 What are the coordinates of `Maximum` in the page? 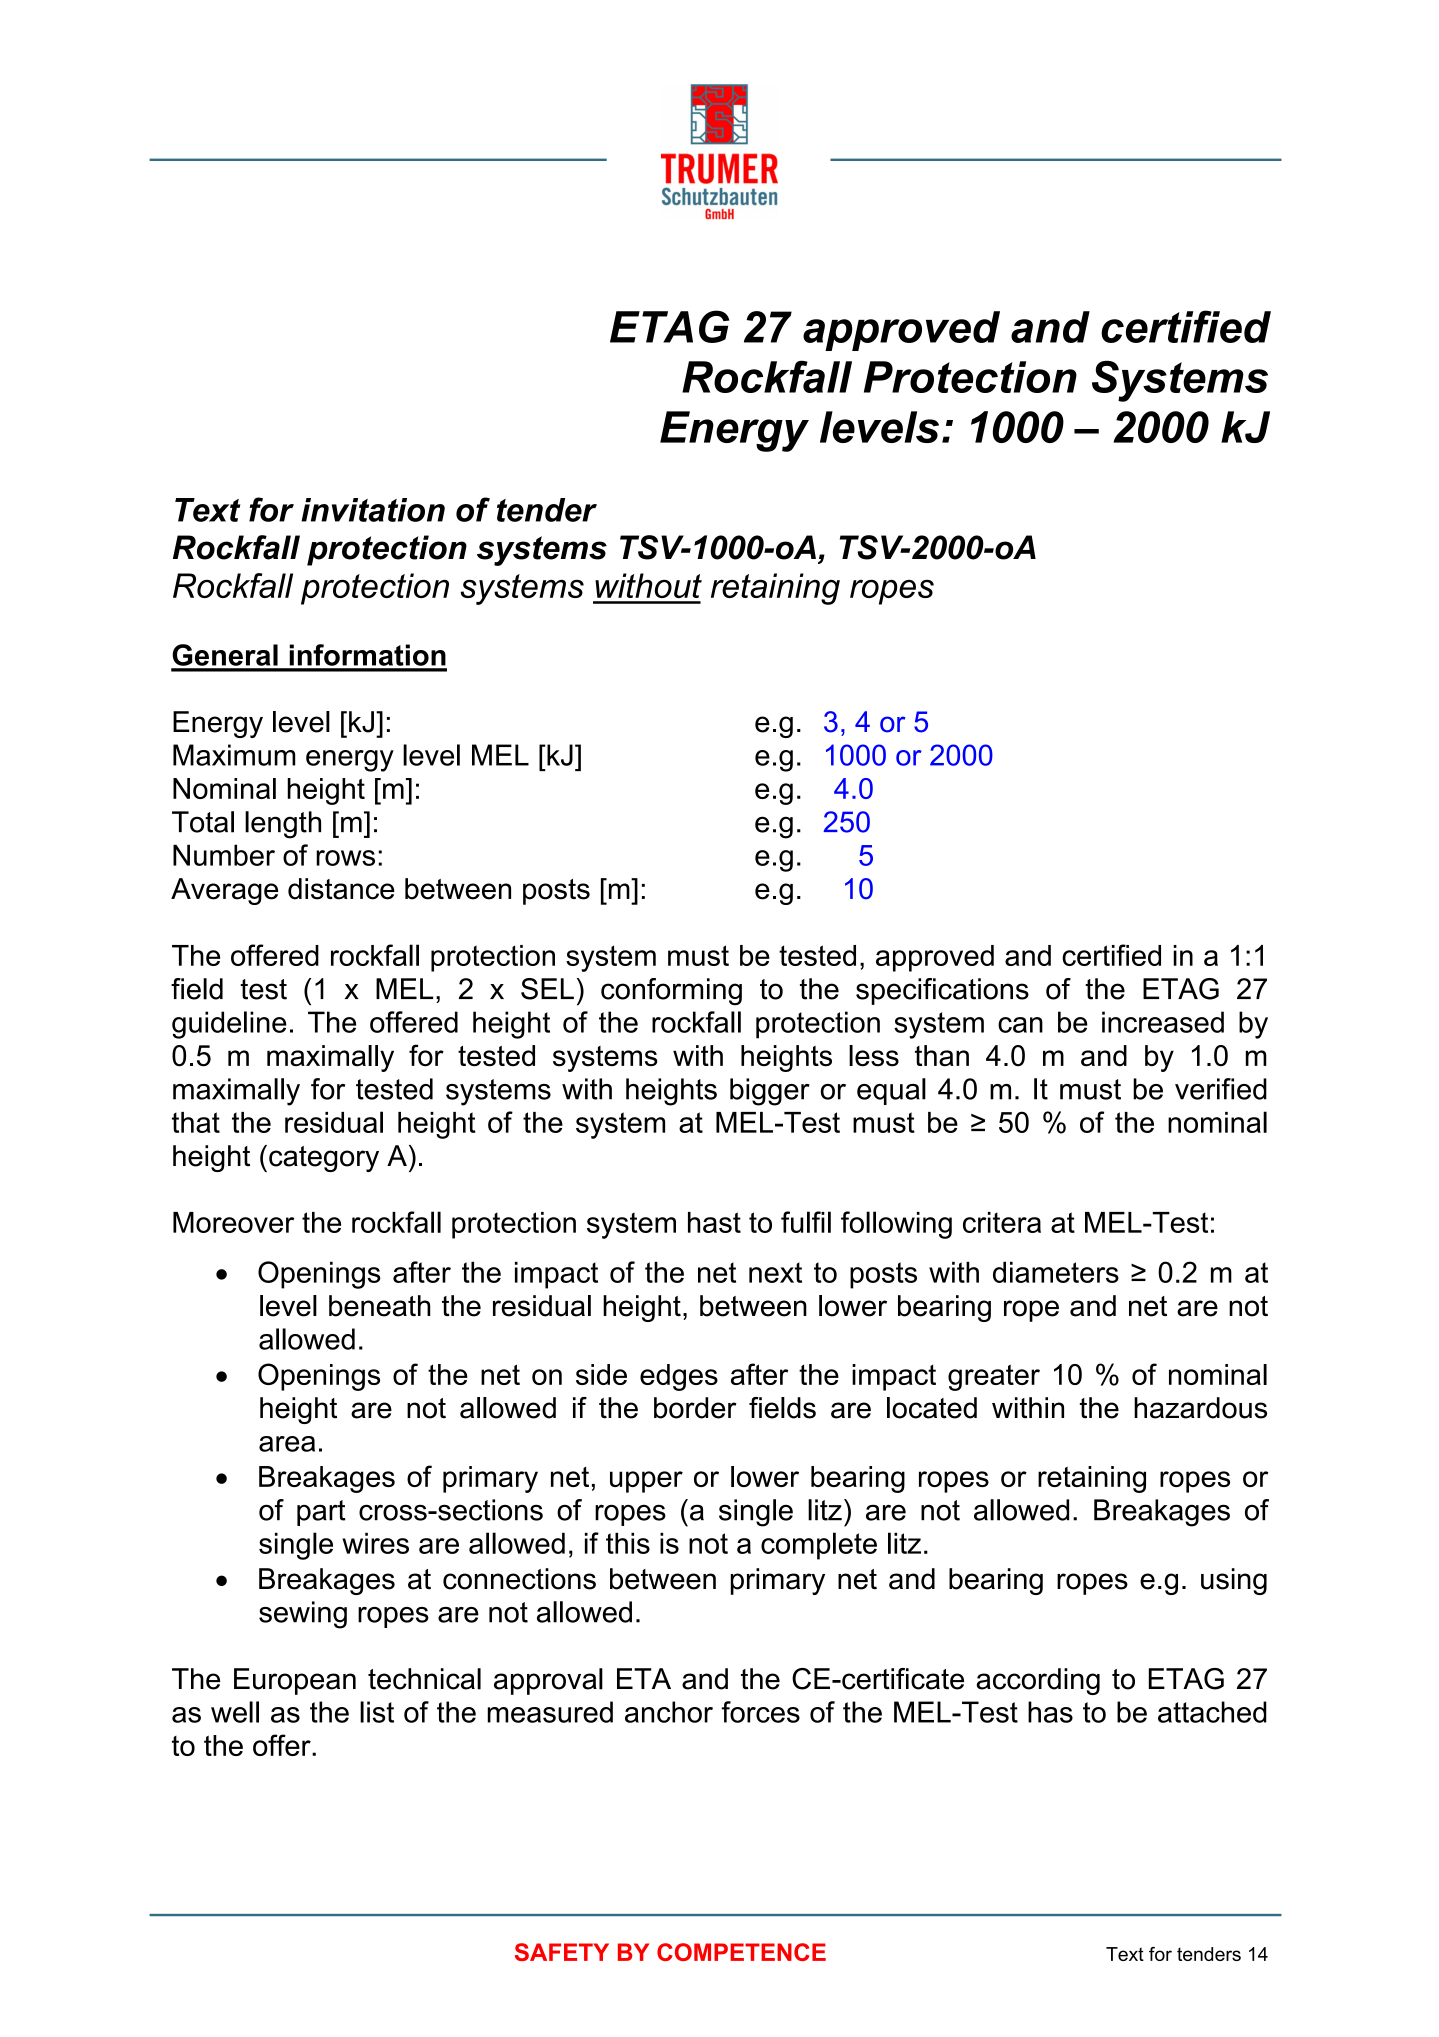 It's located at (234, 755).
